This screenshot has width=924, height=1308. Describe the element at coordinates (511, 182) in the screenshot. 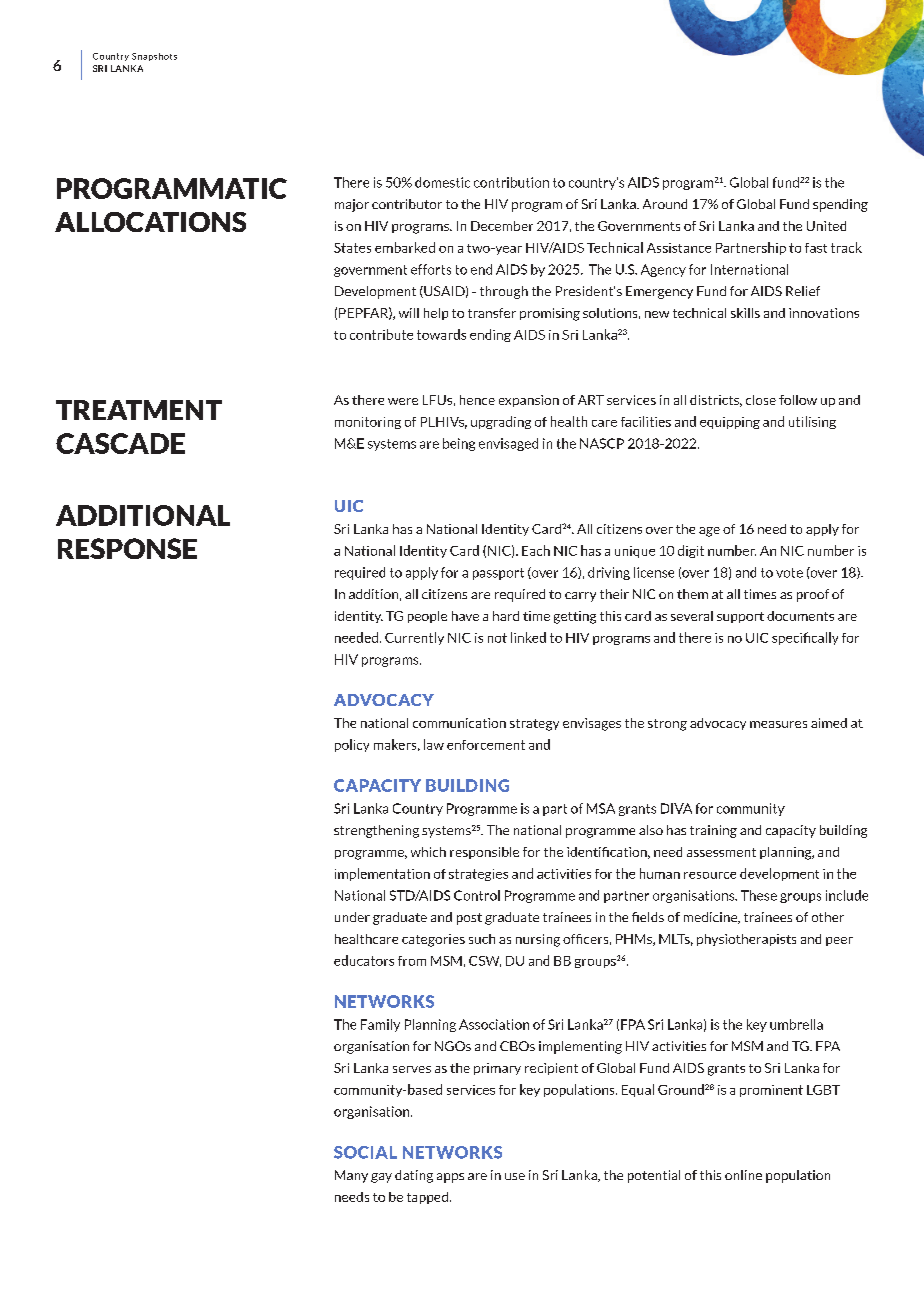

I see `contribution` at that location.
